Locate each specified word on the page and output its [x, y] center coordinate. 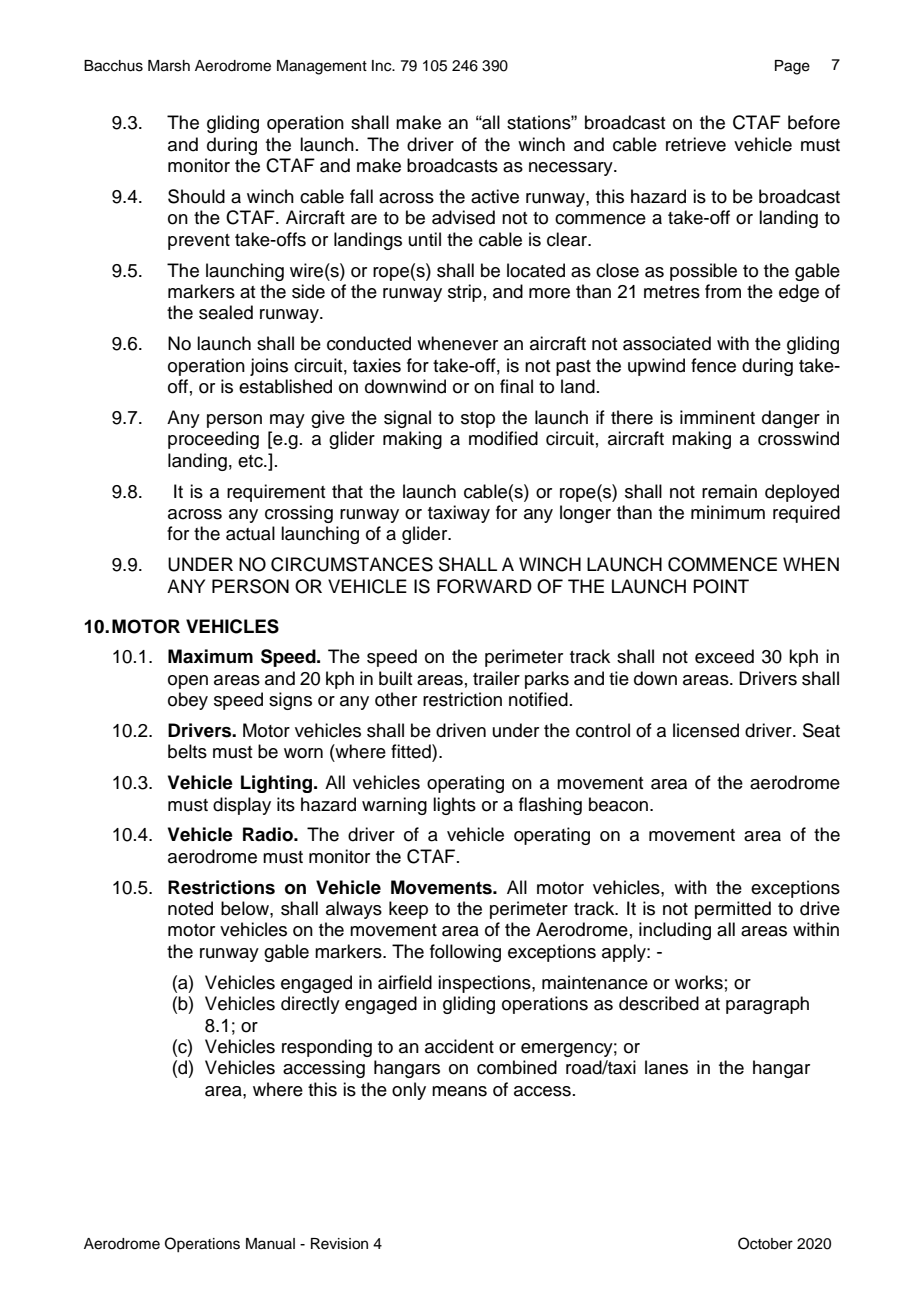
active [495, 196]
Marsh [169, 66]
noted [190, 908]
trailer [496, 678]
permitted [733, 910]
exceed [724, 656]
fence [713, 365]
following [465, 953]
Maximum [210, 656]
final [516, 386]
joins [269, 367]
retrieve [696, 144]
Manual [270, 1243]
